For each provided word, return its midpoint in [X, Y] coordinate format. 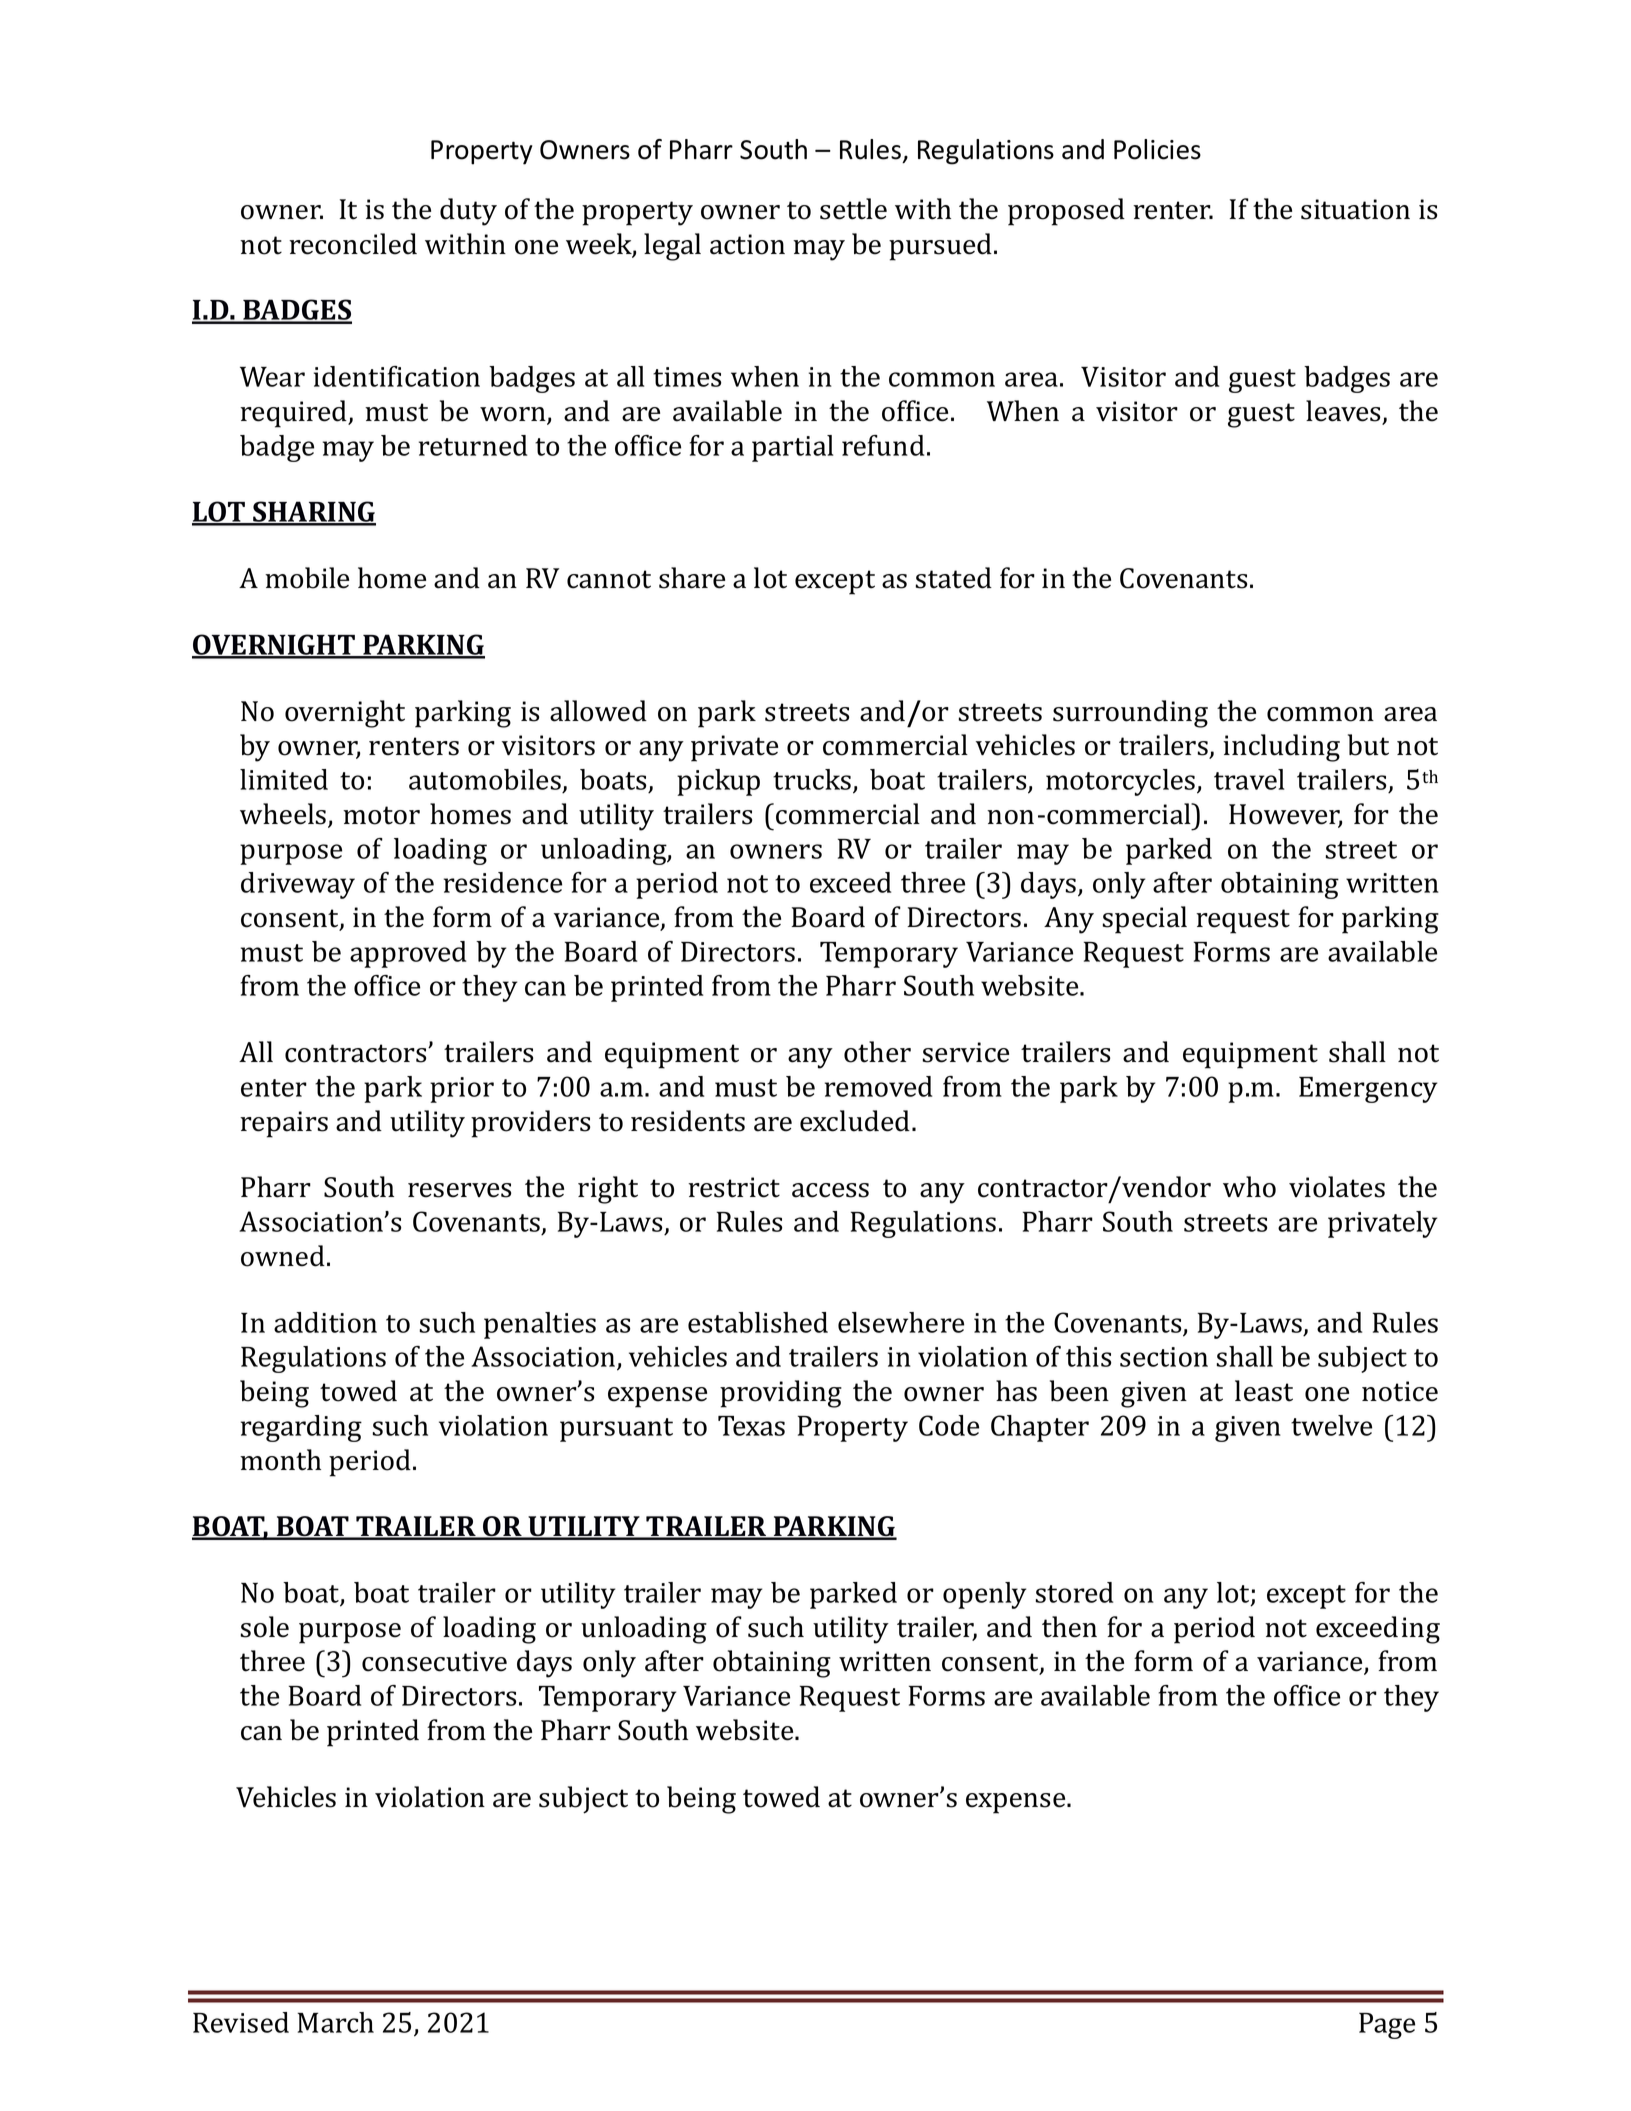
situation [1355, 209]
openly [984, 1595]
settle [853, 209]
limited [284, 779]
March [335, 2022]
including [1281, 748]
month [280, 1460]
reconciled [353, 244]
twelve [1331, 1425]
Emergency [1368, 1090]
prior [462, 1090]
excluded [855, 1121]
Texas [751, 1426]
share [692, 578]
